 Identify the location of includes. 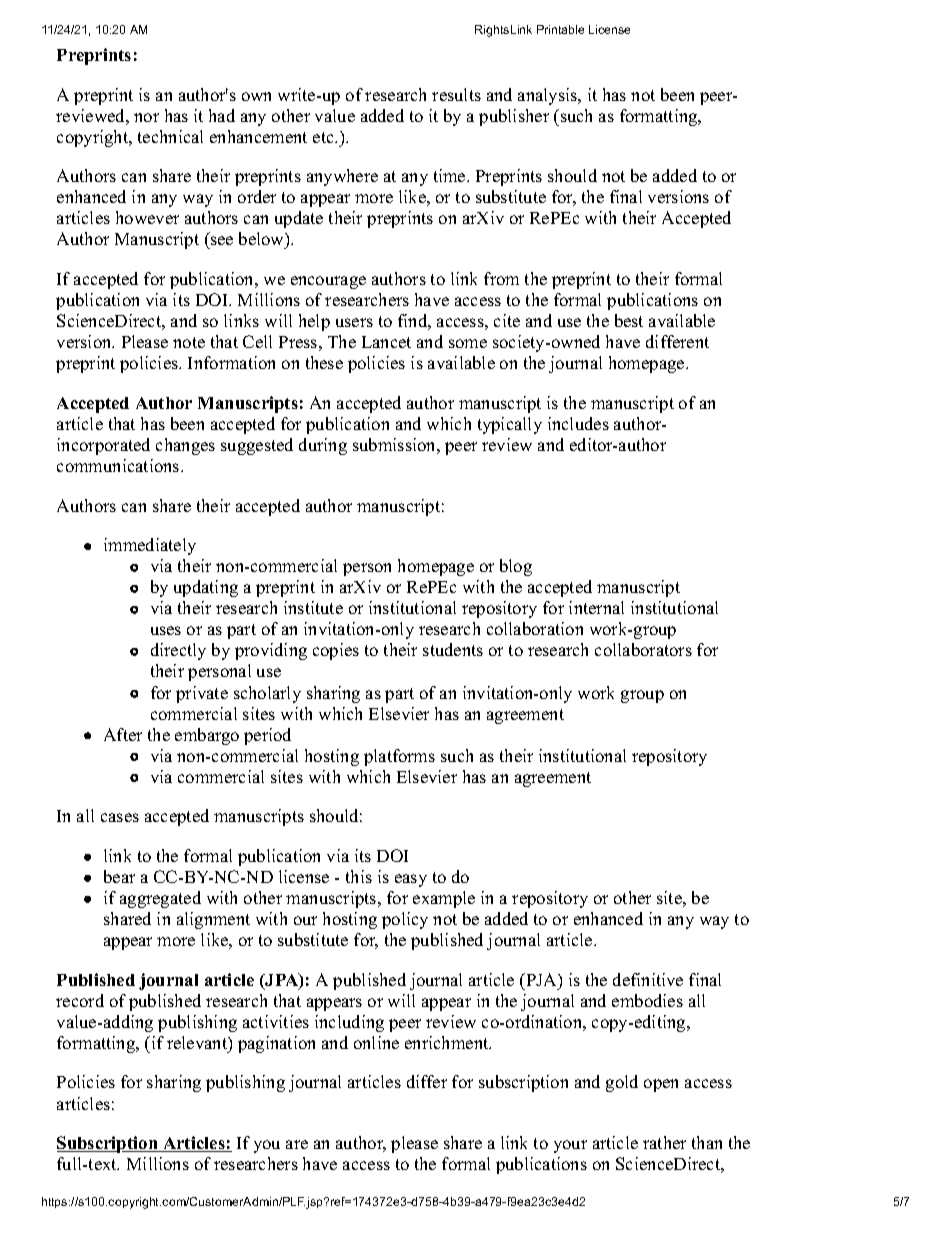
(578, 423).
